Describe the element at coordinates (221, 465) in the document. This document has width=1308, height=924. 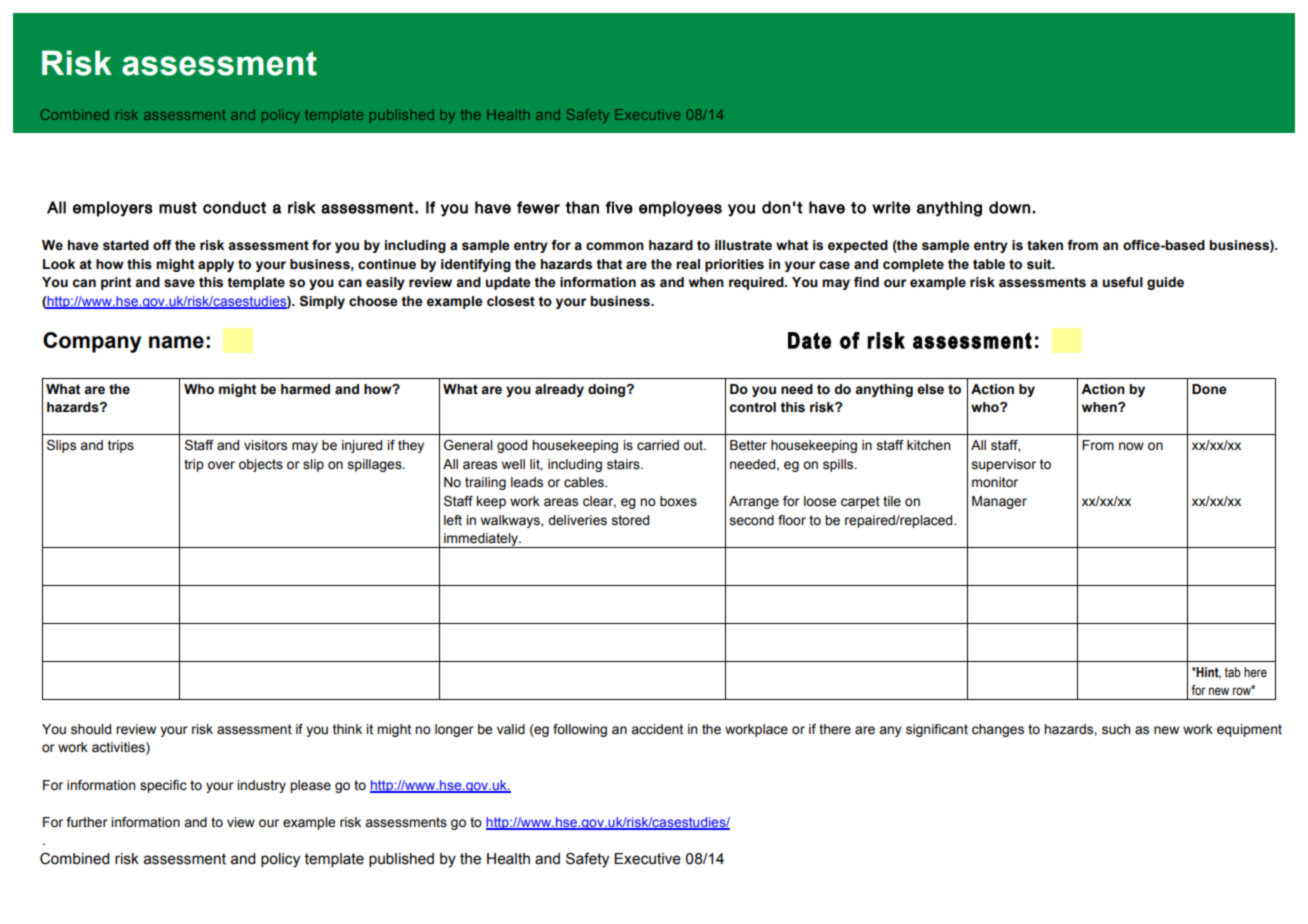
I see `over` at that location.
